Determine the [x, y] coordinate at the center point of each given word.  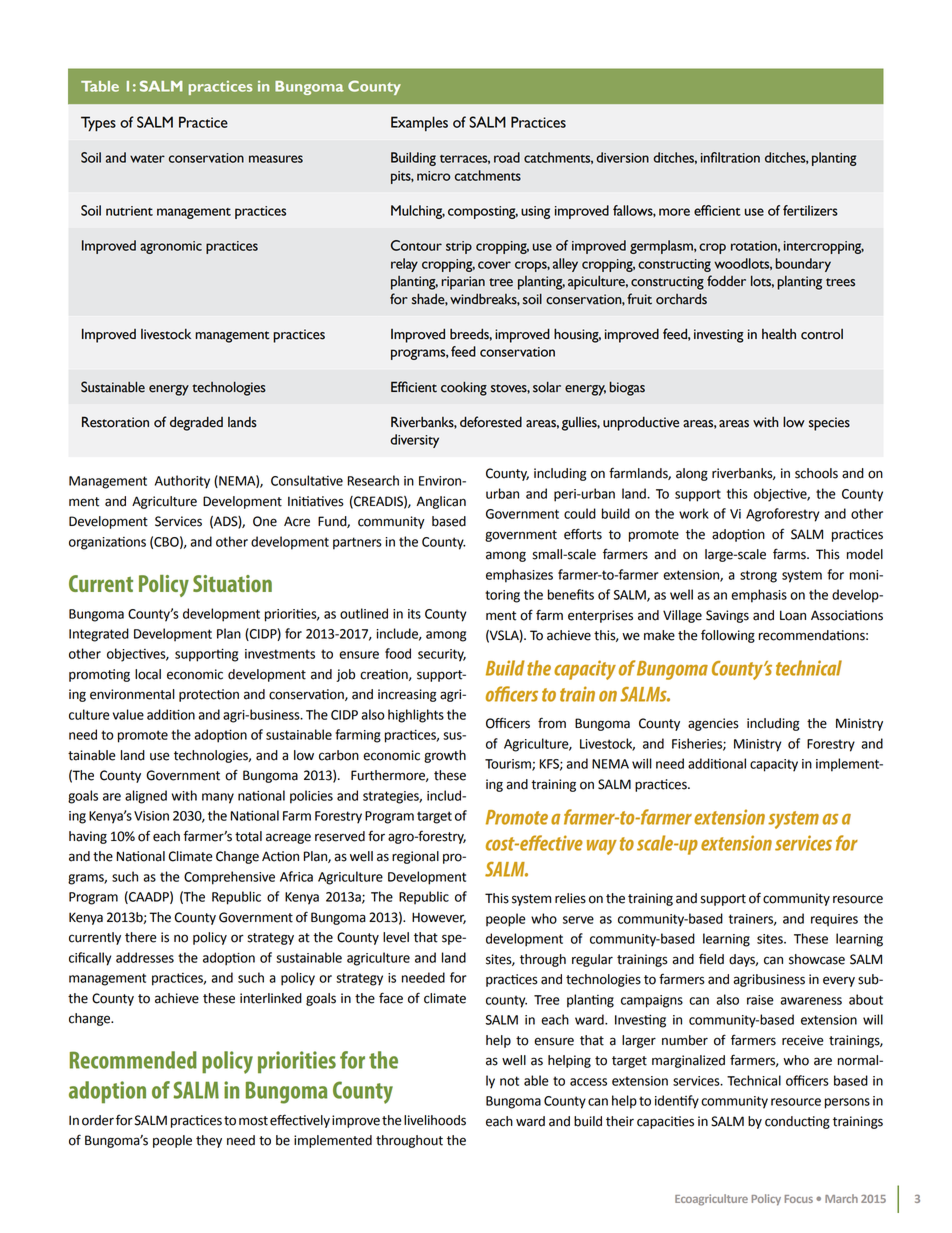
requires [834, 920]
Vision [151, 816]
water [147, 159]
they [209, 1141]
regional [415, 857]
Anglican [441, 502]
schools [816, 473]
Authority [182, 482]
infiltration [730, 157]
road [507, 157]
